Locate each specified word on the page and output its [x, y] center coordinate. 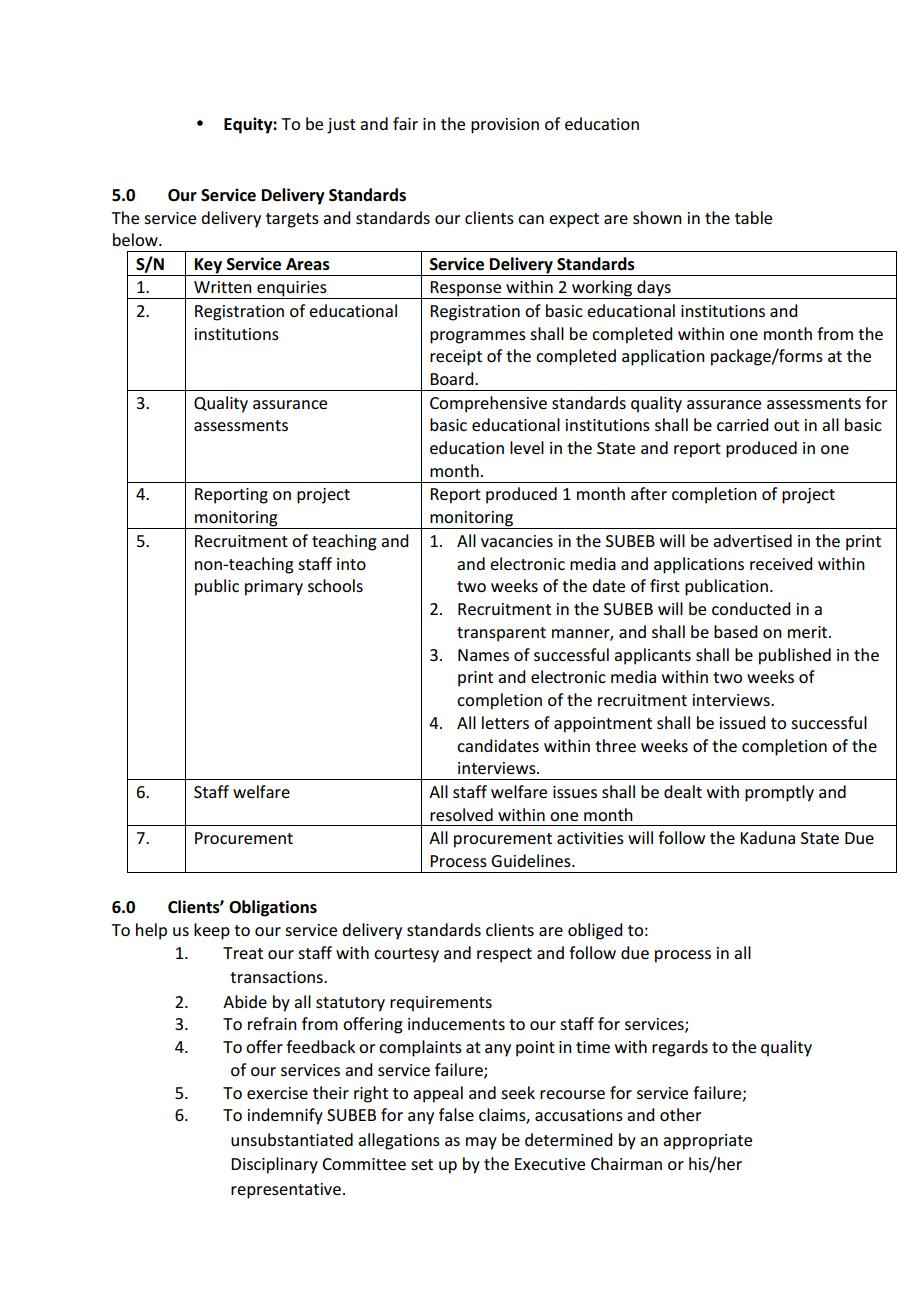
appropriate [707, 1142]
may [481, 1143]
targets [292, 220]
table [753, 217]
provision [505, 126]
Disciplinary [274, 1165]
